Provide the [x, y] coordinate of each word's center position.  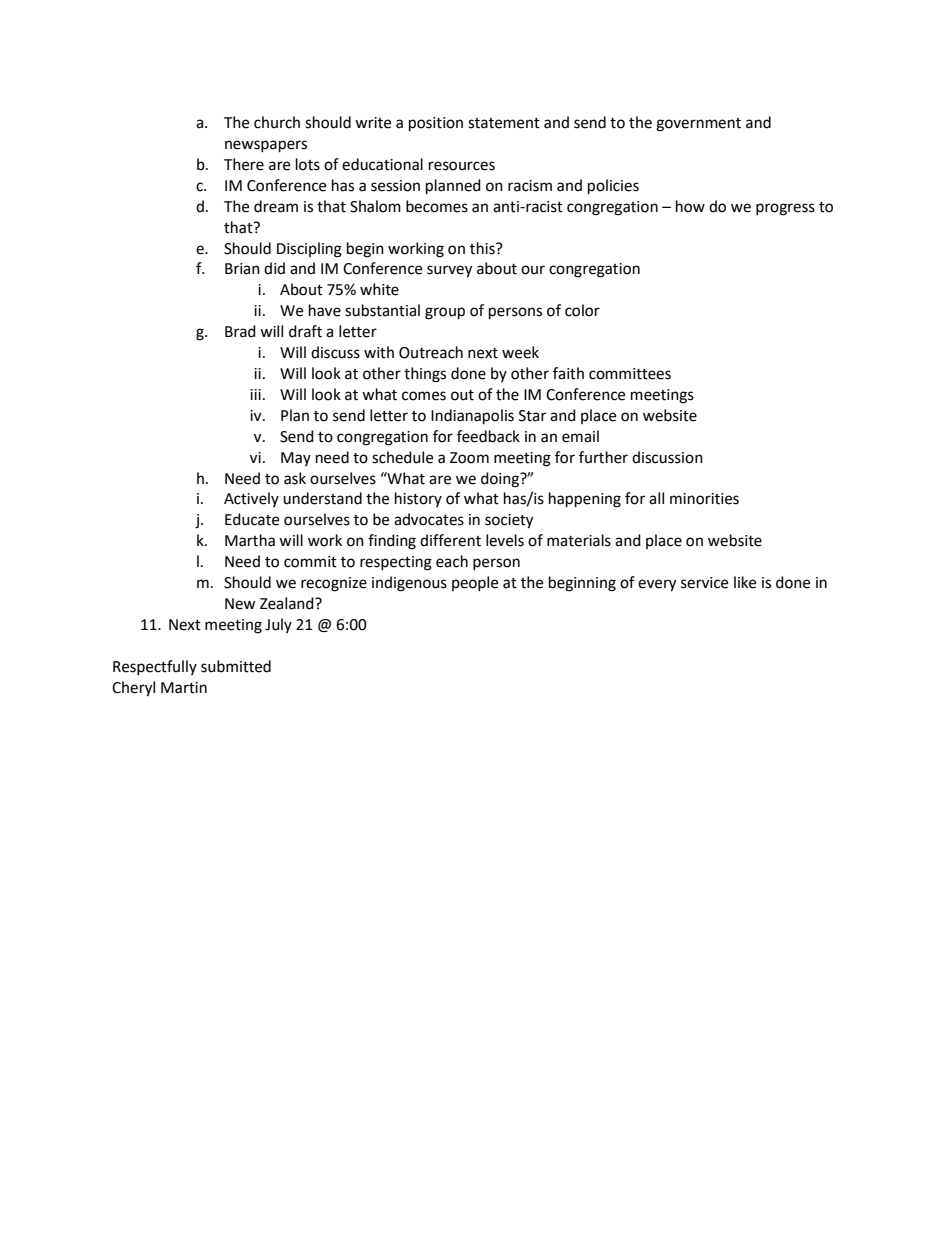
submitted [236, 666]
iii [255, 394]
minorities [704, 499]
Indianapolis [472, 417]
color [582, 310]
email [580, 436]
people [475, 583]
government [698, 125]
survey [449, 271]
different [450, 540]
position [436, 124]
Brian [242, 269]
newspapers [266, 146]
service [704, 583]
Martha [250, 540]
